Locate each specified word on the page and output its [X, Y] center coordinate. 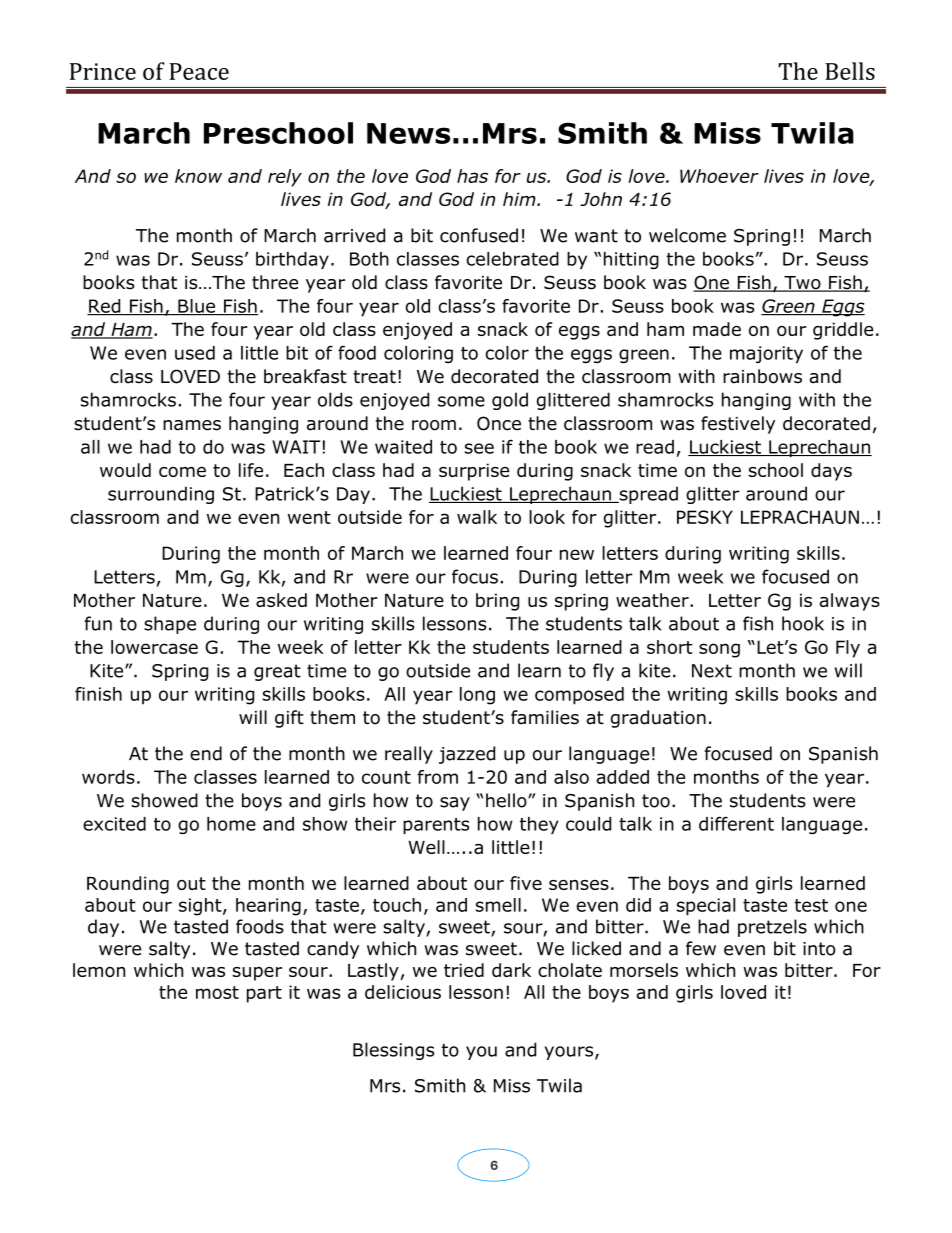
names [192, 425]
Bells [850, 71]
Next [712, 671]
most [217, 992]
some [461, 401]
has [472, 176]
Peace [199, 71]
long [477, 696]
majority [766, 354]
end [206, 753]
